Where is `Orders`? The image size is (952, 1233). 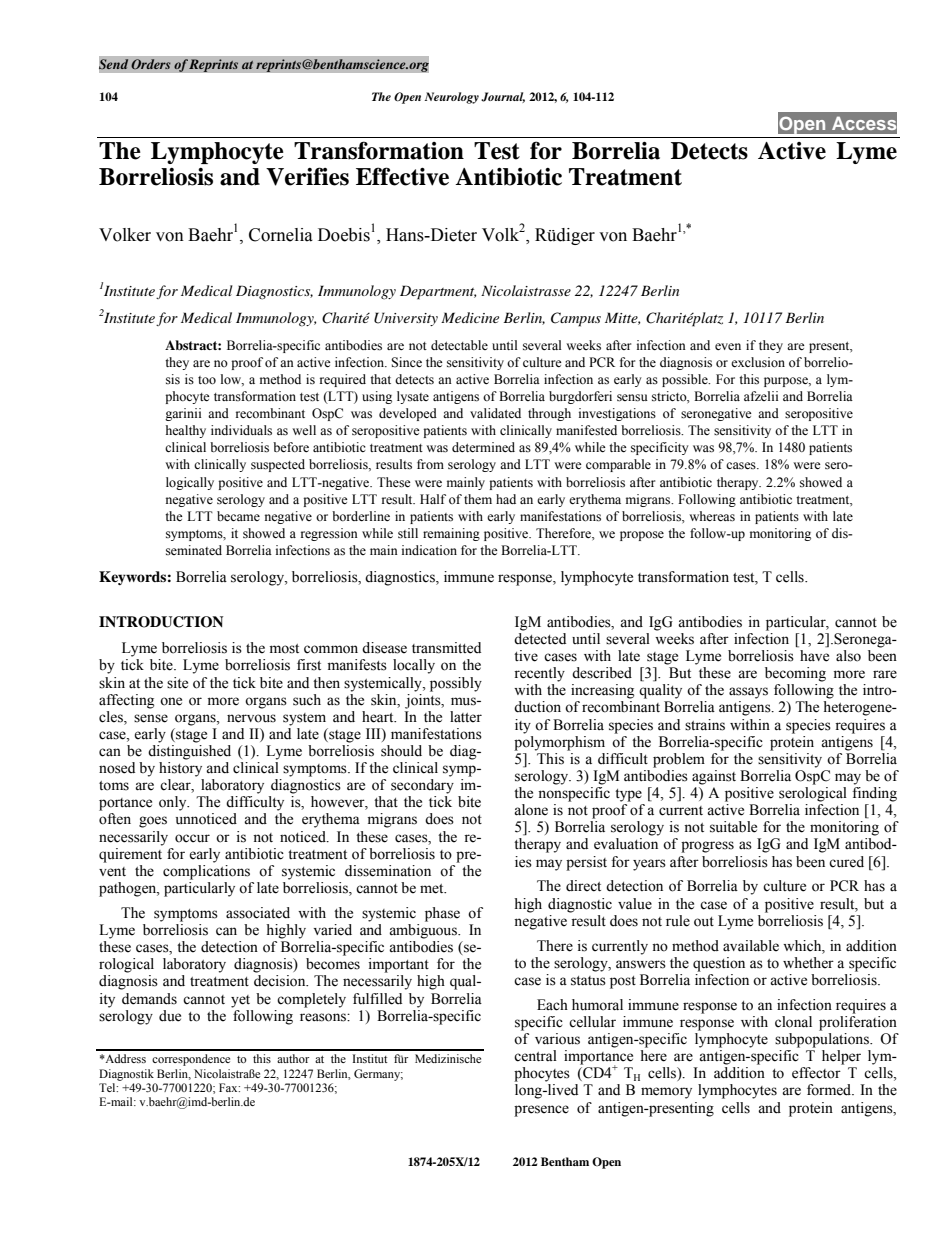
Orders is located at coordinates (151, 64).
